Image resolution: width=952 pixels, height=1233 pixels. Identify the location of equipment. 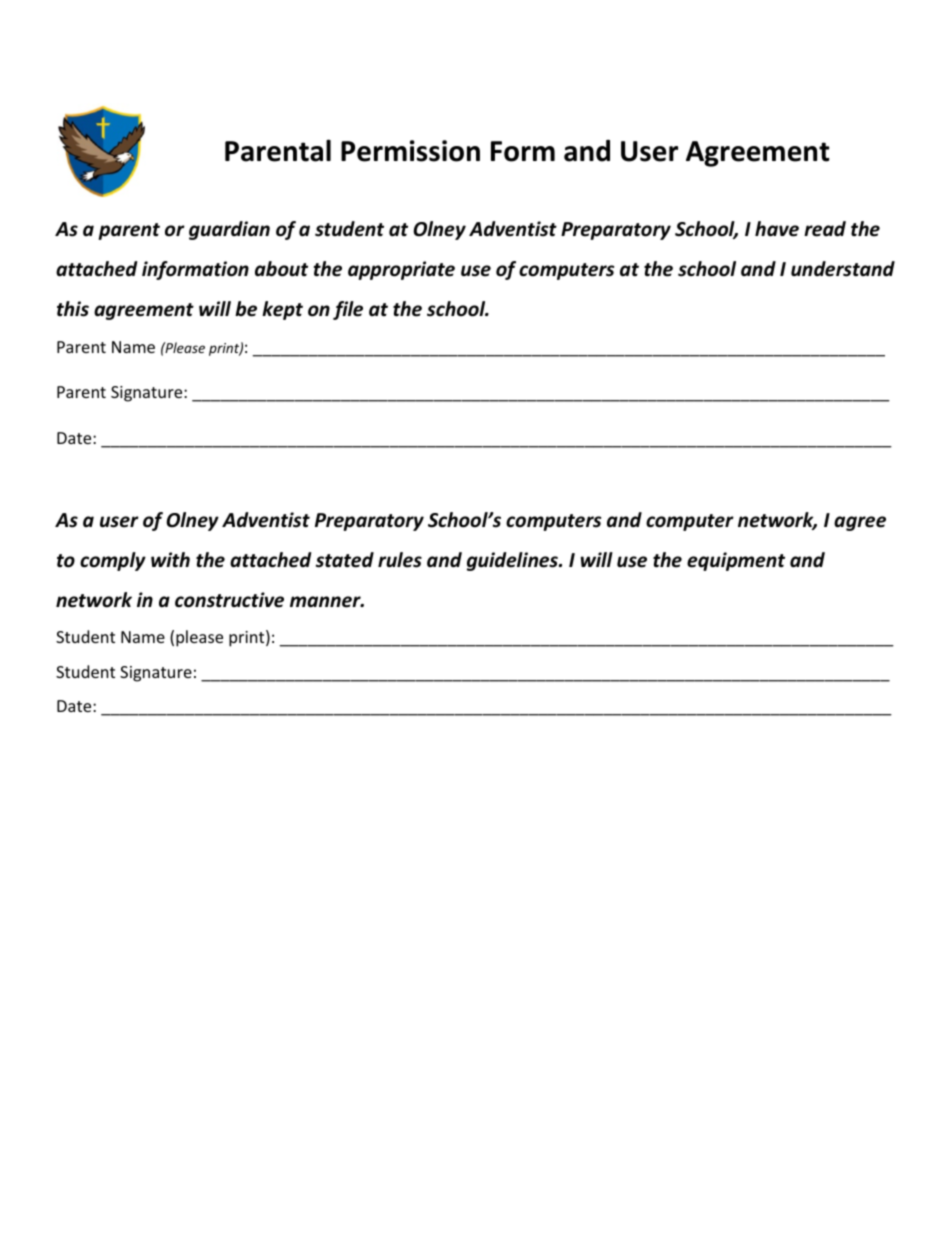
(736, 561).
